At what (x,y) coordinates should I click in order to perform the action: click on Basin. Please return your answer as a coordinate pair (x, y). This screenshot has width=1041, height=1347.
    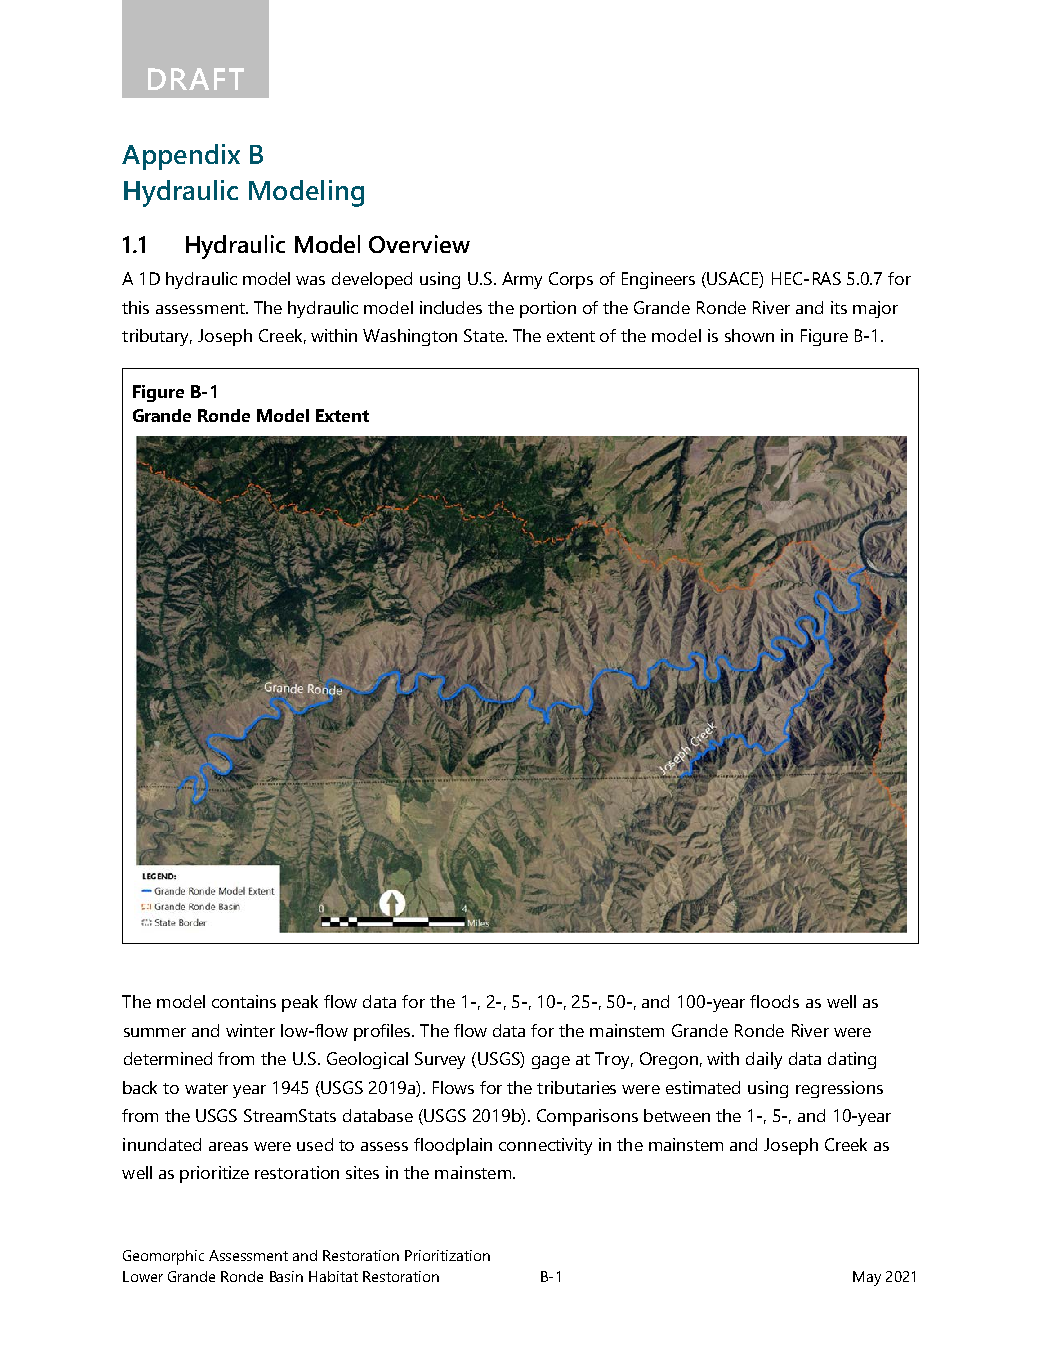
    Looking at the image, I should click on (286, 1276).
